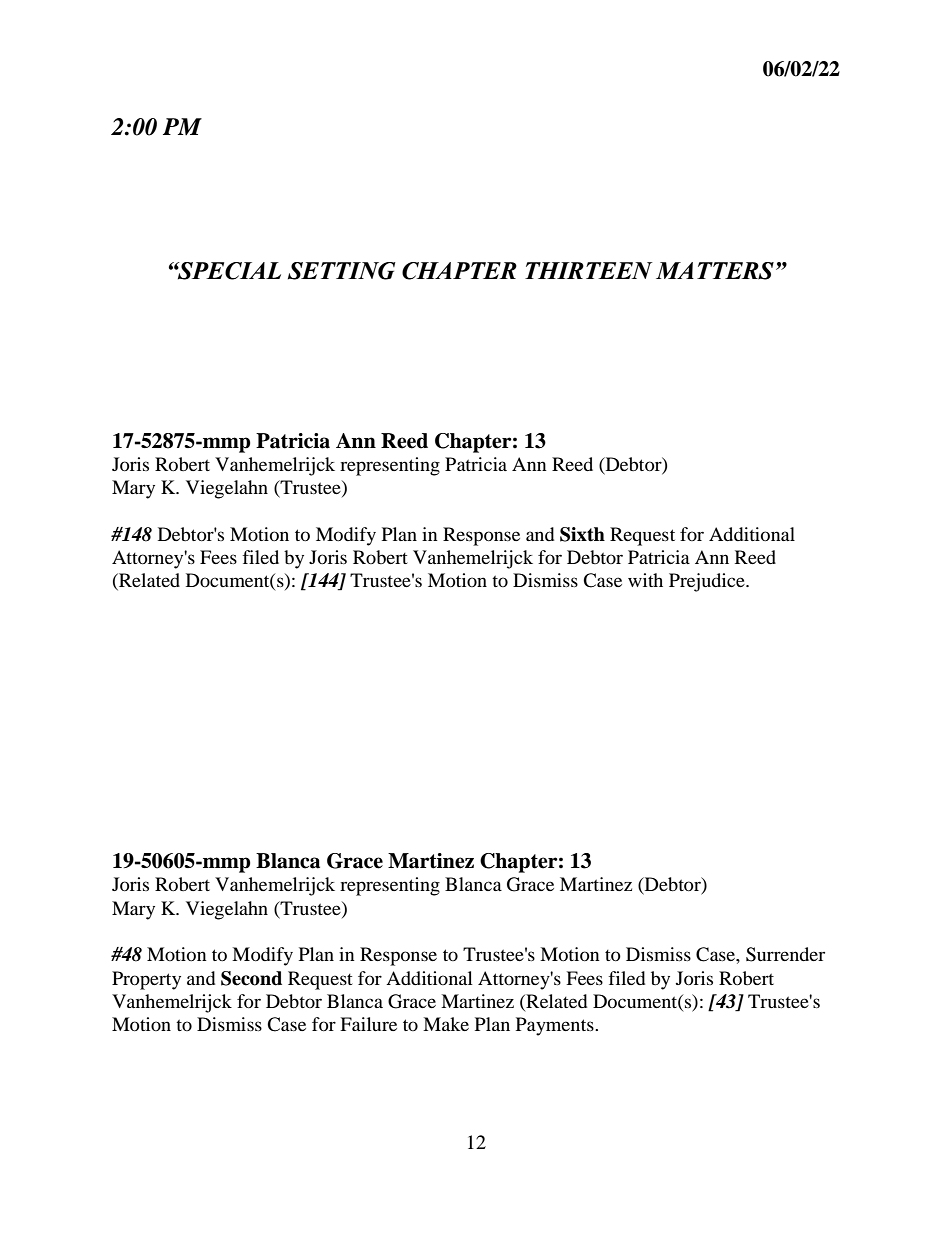  Describe the element at coordinates (715, 271) in the screenshot. I see `MATTERS` at that location.
